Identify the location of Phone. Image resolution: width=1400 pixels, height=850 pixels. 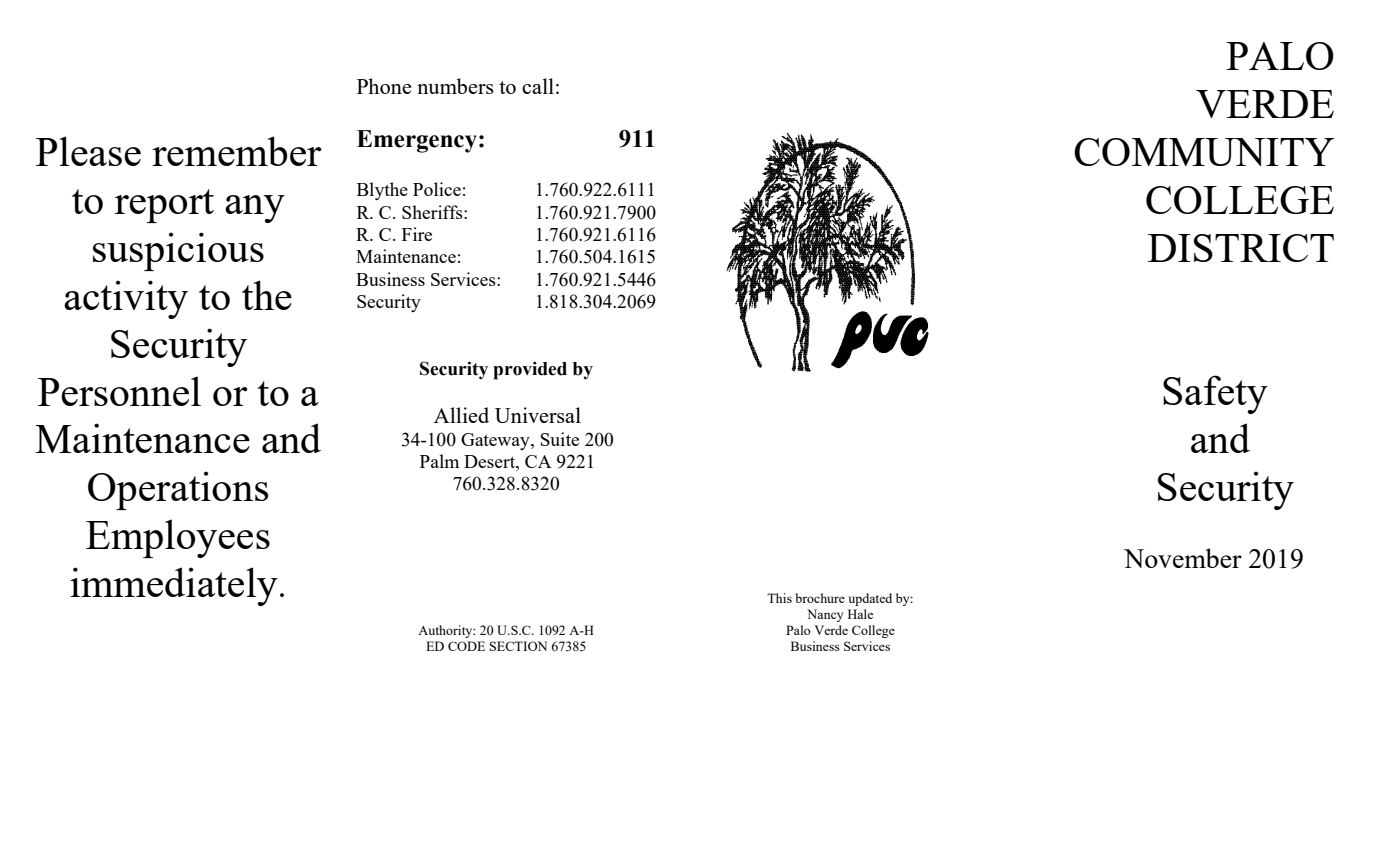
(384, 86).
